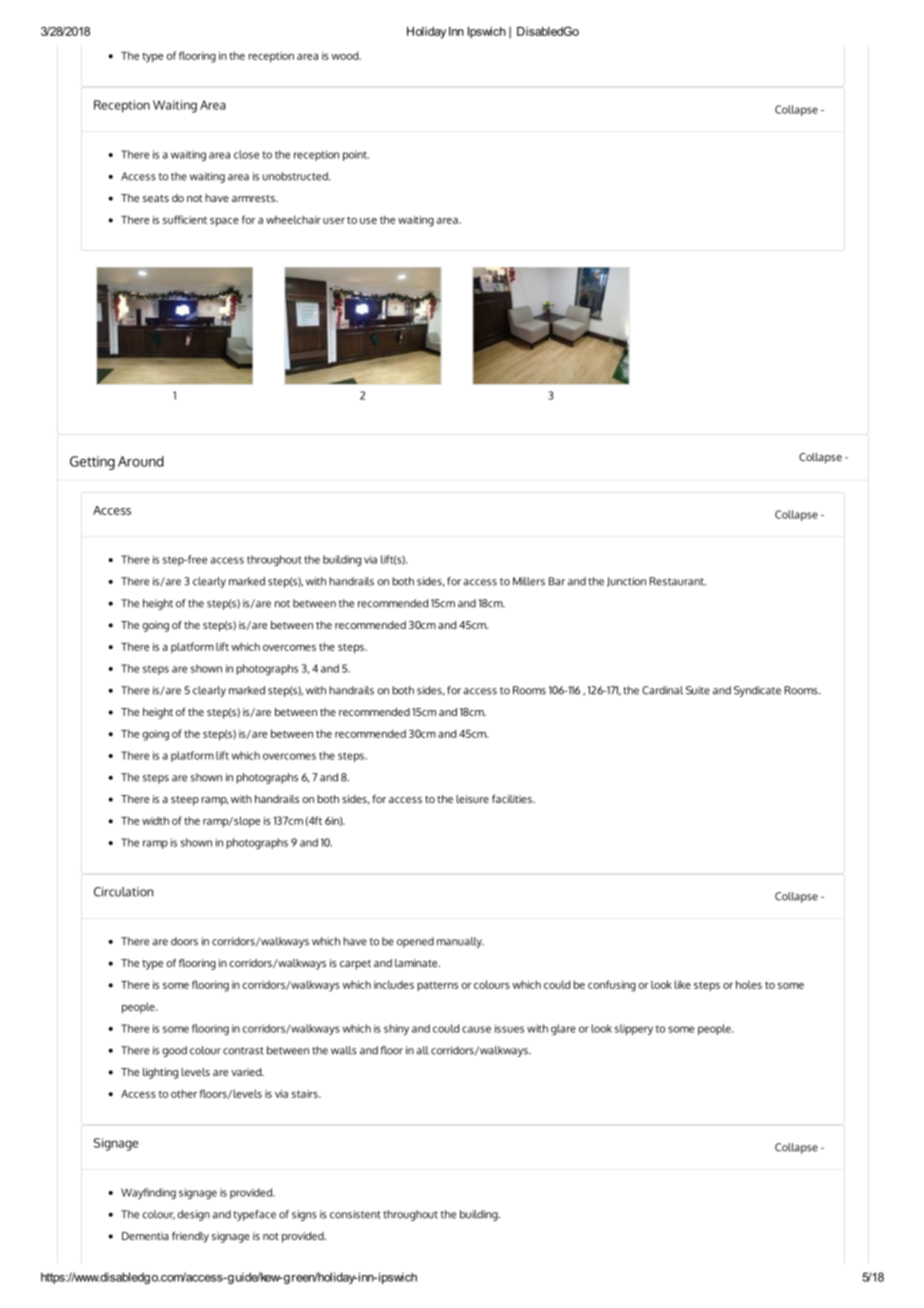 This page has width=924, height=1308. What do you see at coordinates (634, 1029) in the page?
I see `slippery` at bounding box center [634, 1029].
